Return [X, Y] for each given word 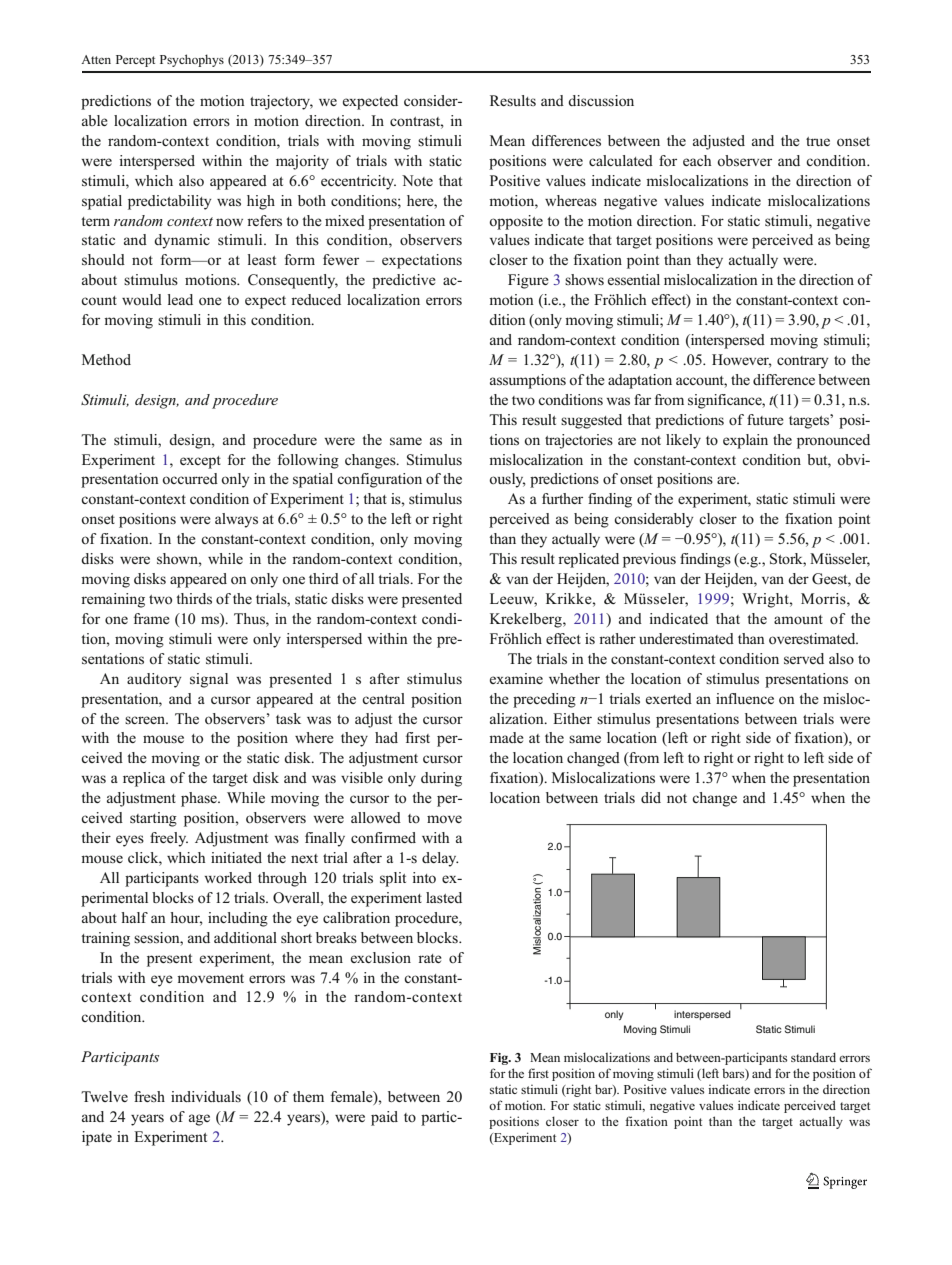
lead [180, 299]
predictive [404, 281]
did [651, 797]
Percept [135, 61]
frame [152, 618]
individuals [206, 1096]
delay [440, 859]
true [818, 141]
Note [417, 181]
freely [169, 839]
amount [798, 619]
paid [384, 1118]
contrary [802, 362]
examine [516, 678]
